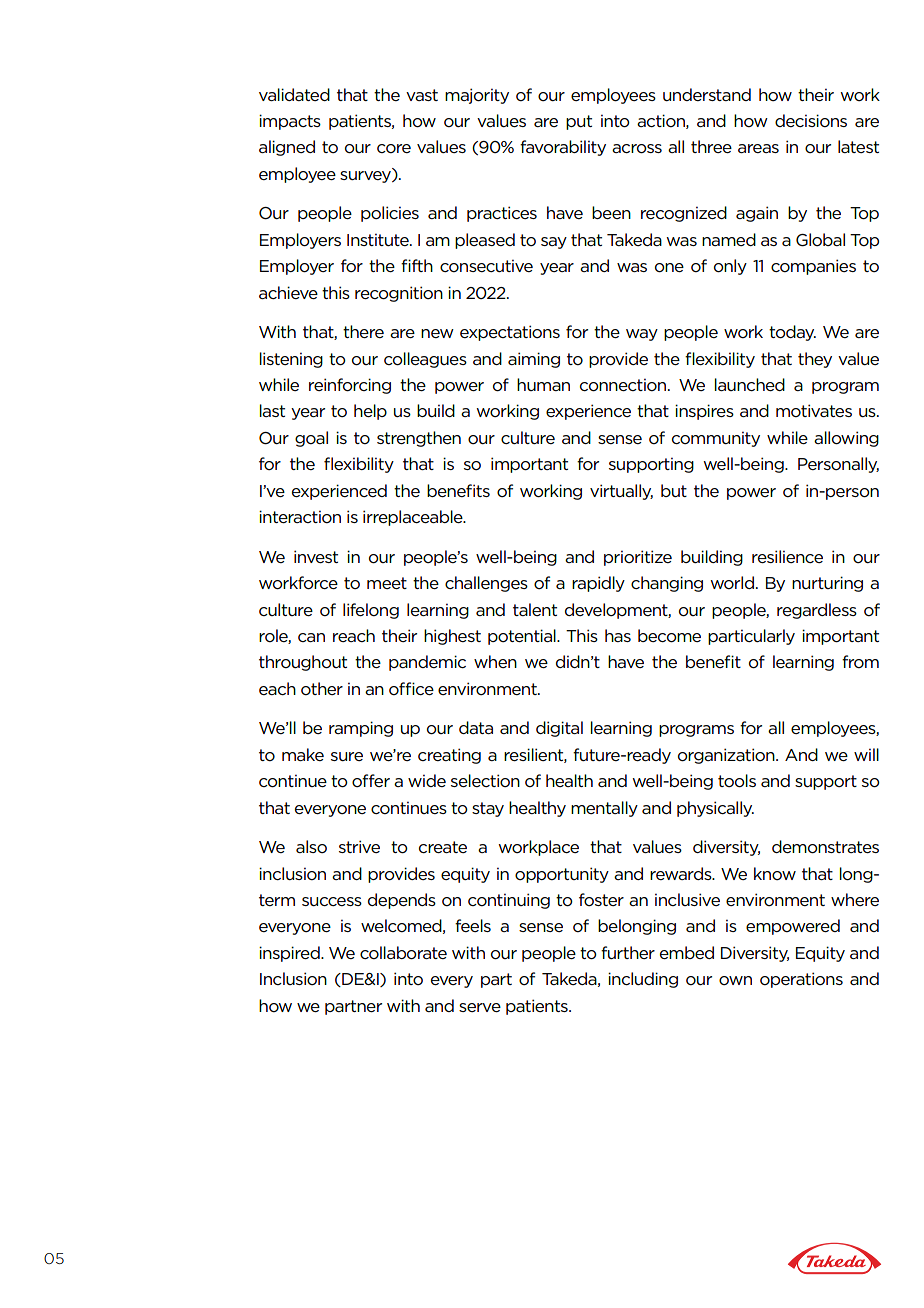 The height and width of the screenshot is (1308, 924). What do you see at coordinates (628, 952) in the screenshot?
I see `further` at bounding box center [628, 952].
